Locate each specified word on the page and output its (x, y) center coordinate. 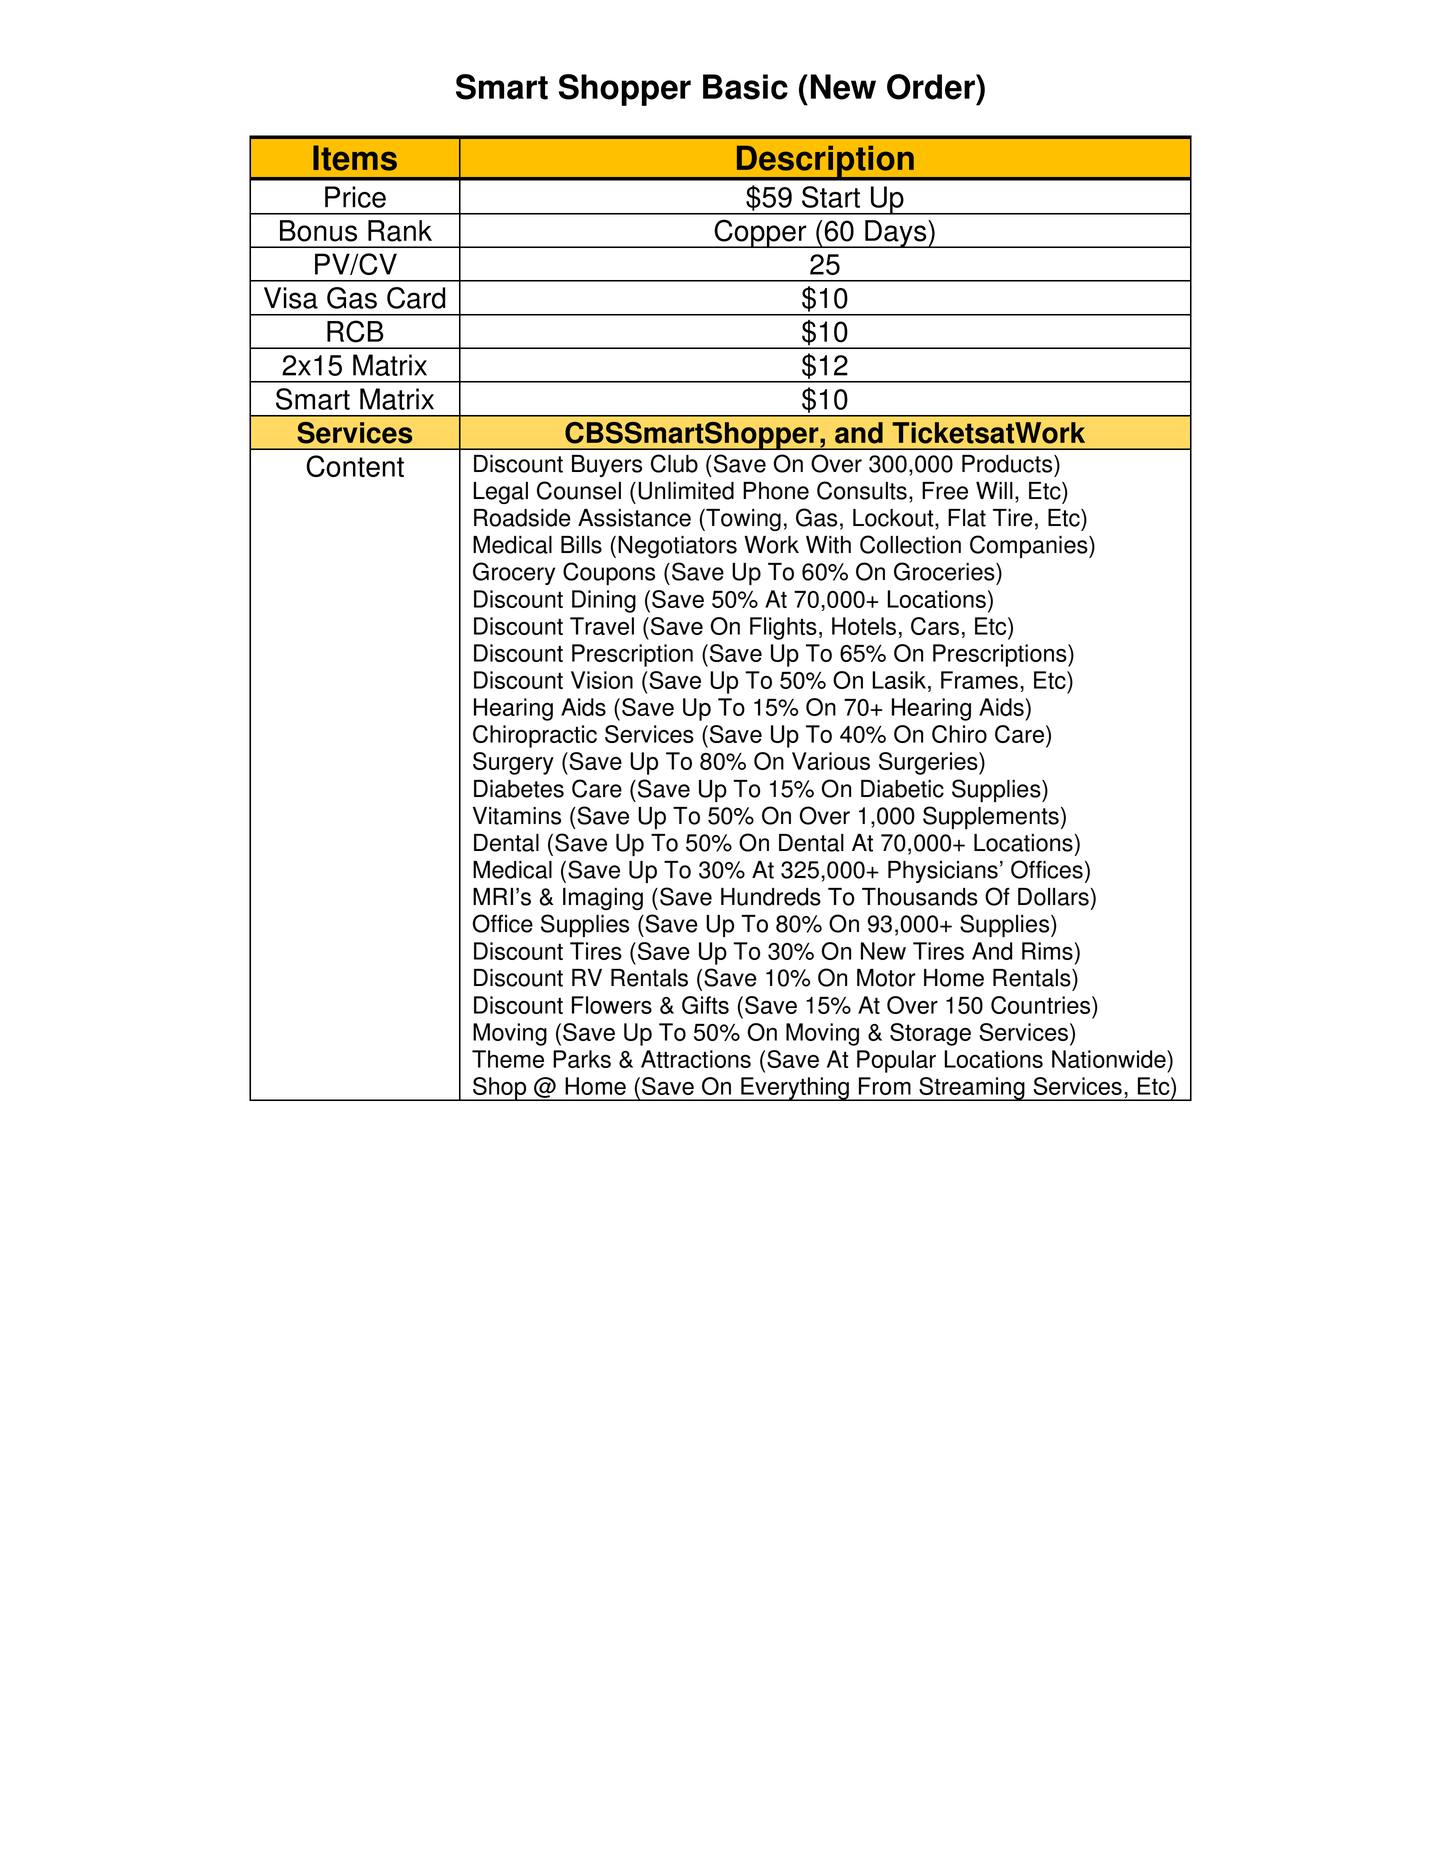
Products (1008, 464)
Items (355, 158)
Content (355, 466)
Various (831, 761)
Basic (745, 87)
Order (932, 87)
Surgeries (929, 763)
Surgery (513, 763)
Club (674, 463)
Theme (508, 1059)
